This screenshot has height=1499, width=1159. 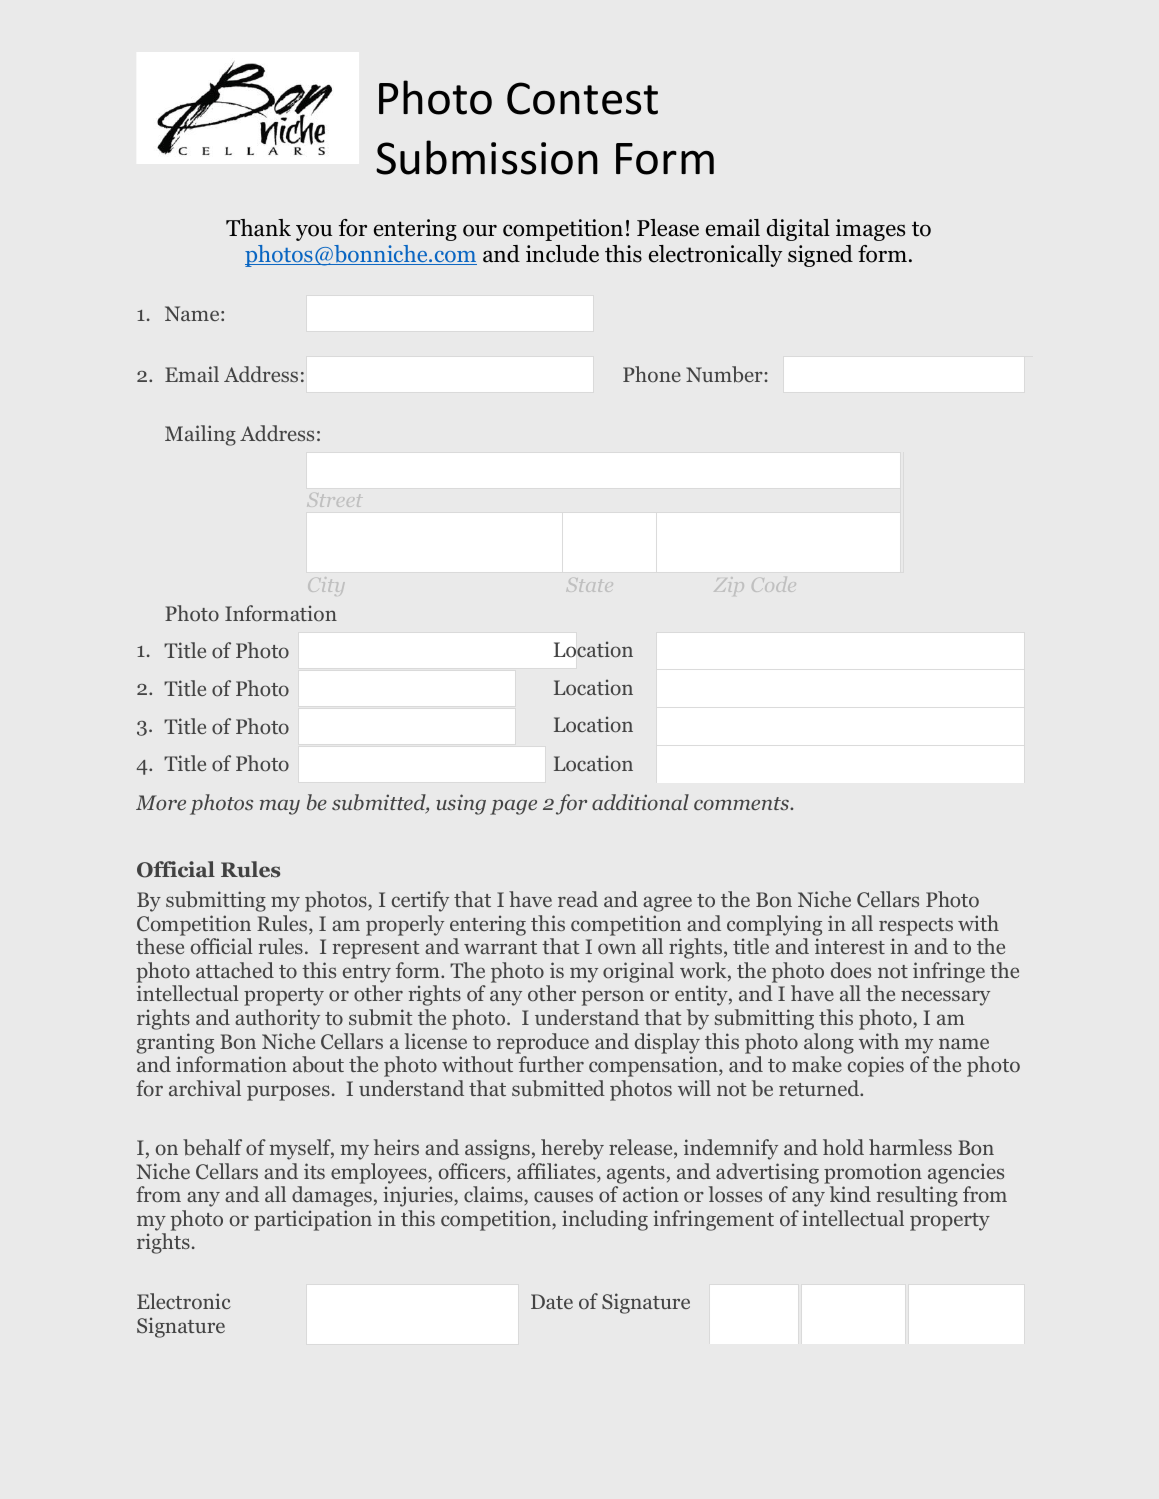 What do you see at coordinates (725, 374) in the screenshot?
I see `Number` at bounding box center [725, 374].
